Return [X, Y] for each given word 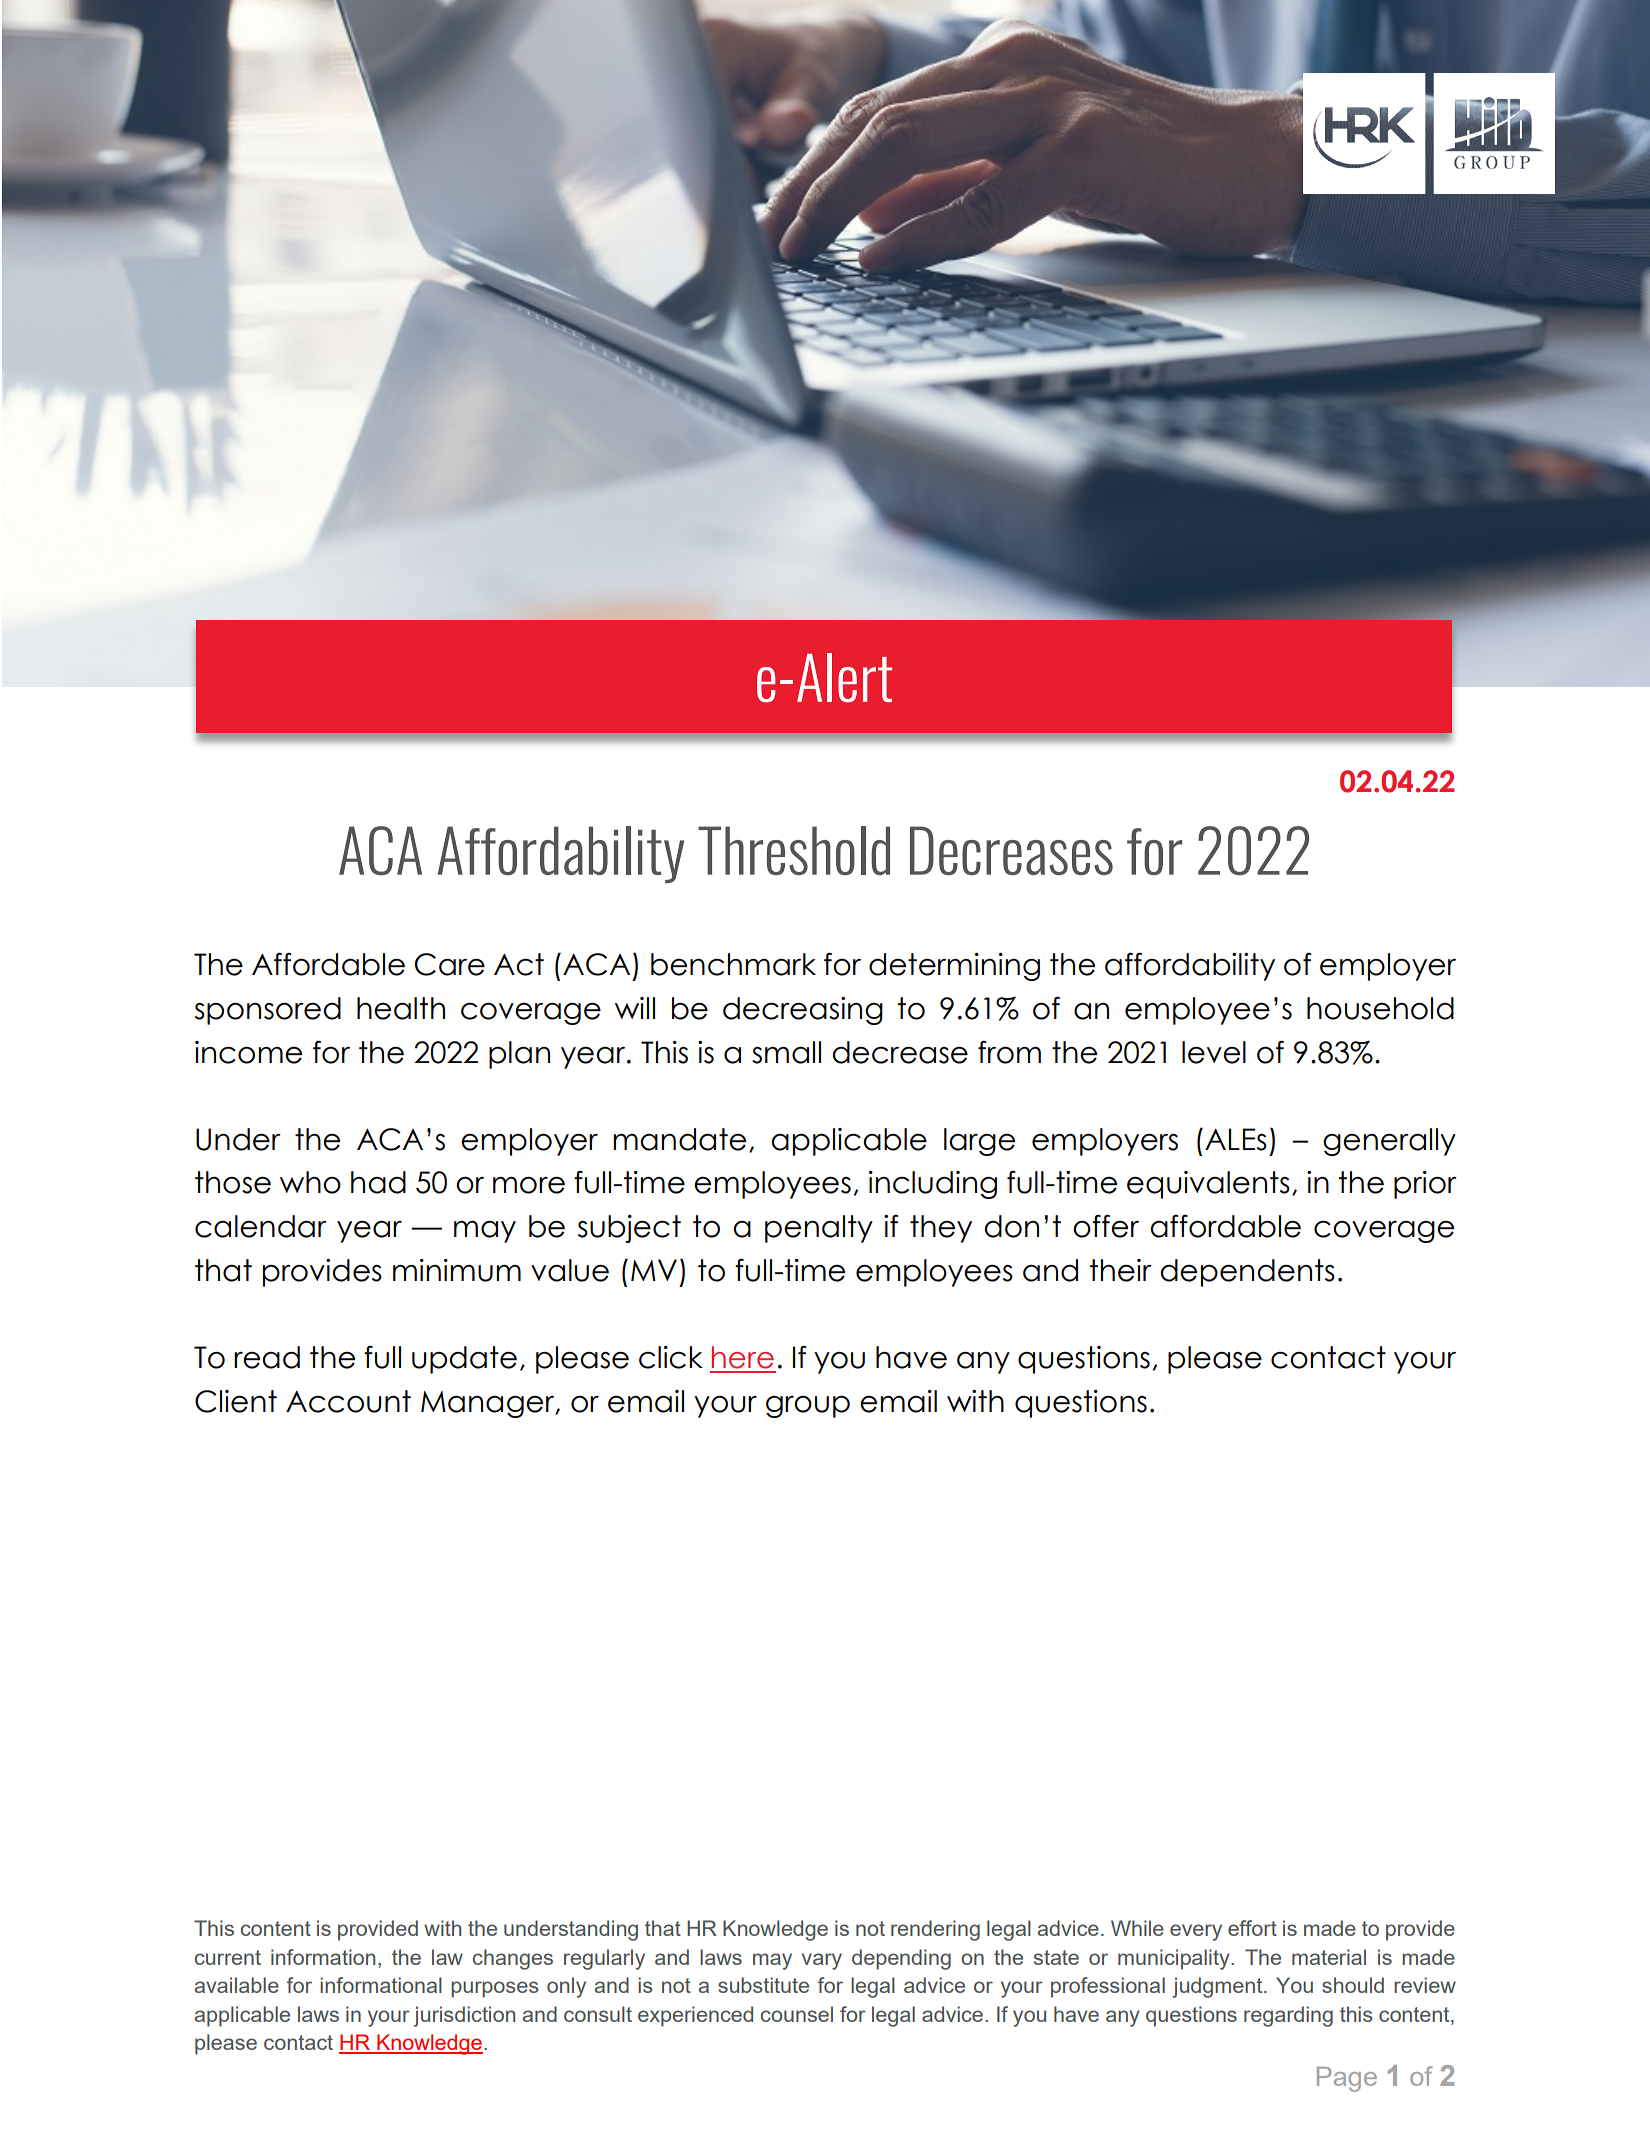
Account [348, 1401]
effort [1252, 1928]
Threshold [794, 850]
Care [450, 964]
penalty [819, 1229]
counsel [797, 2014]
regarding [1288, 2016]
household [1380, 1008]
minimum [457, 1270]
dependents [1248, 1273]
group [808, 1407]
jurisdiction [464, 2016]
